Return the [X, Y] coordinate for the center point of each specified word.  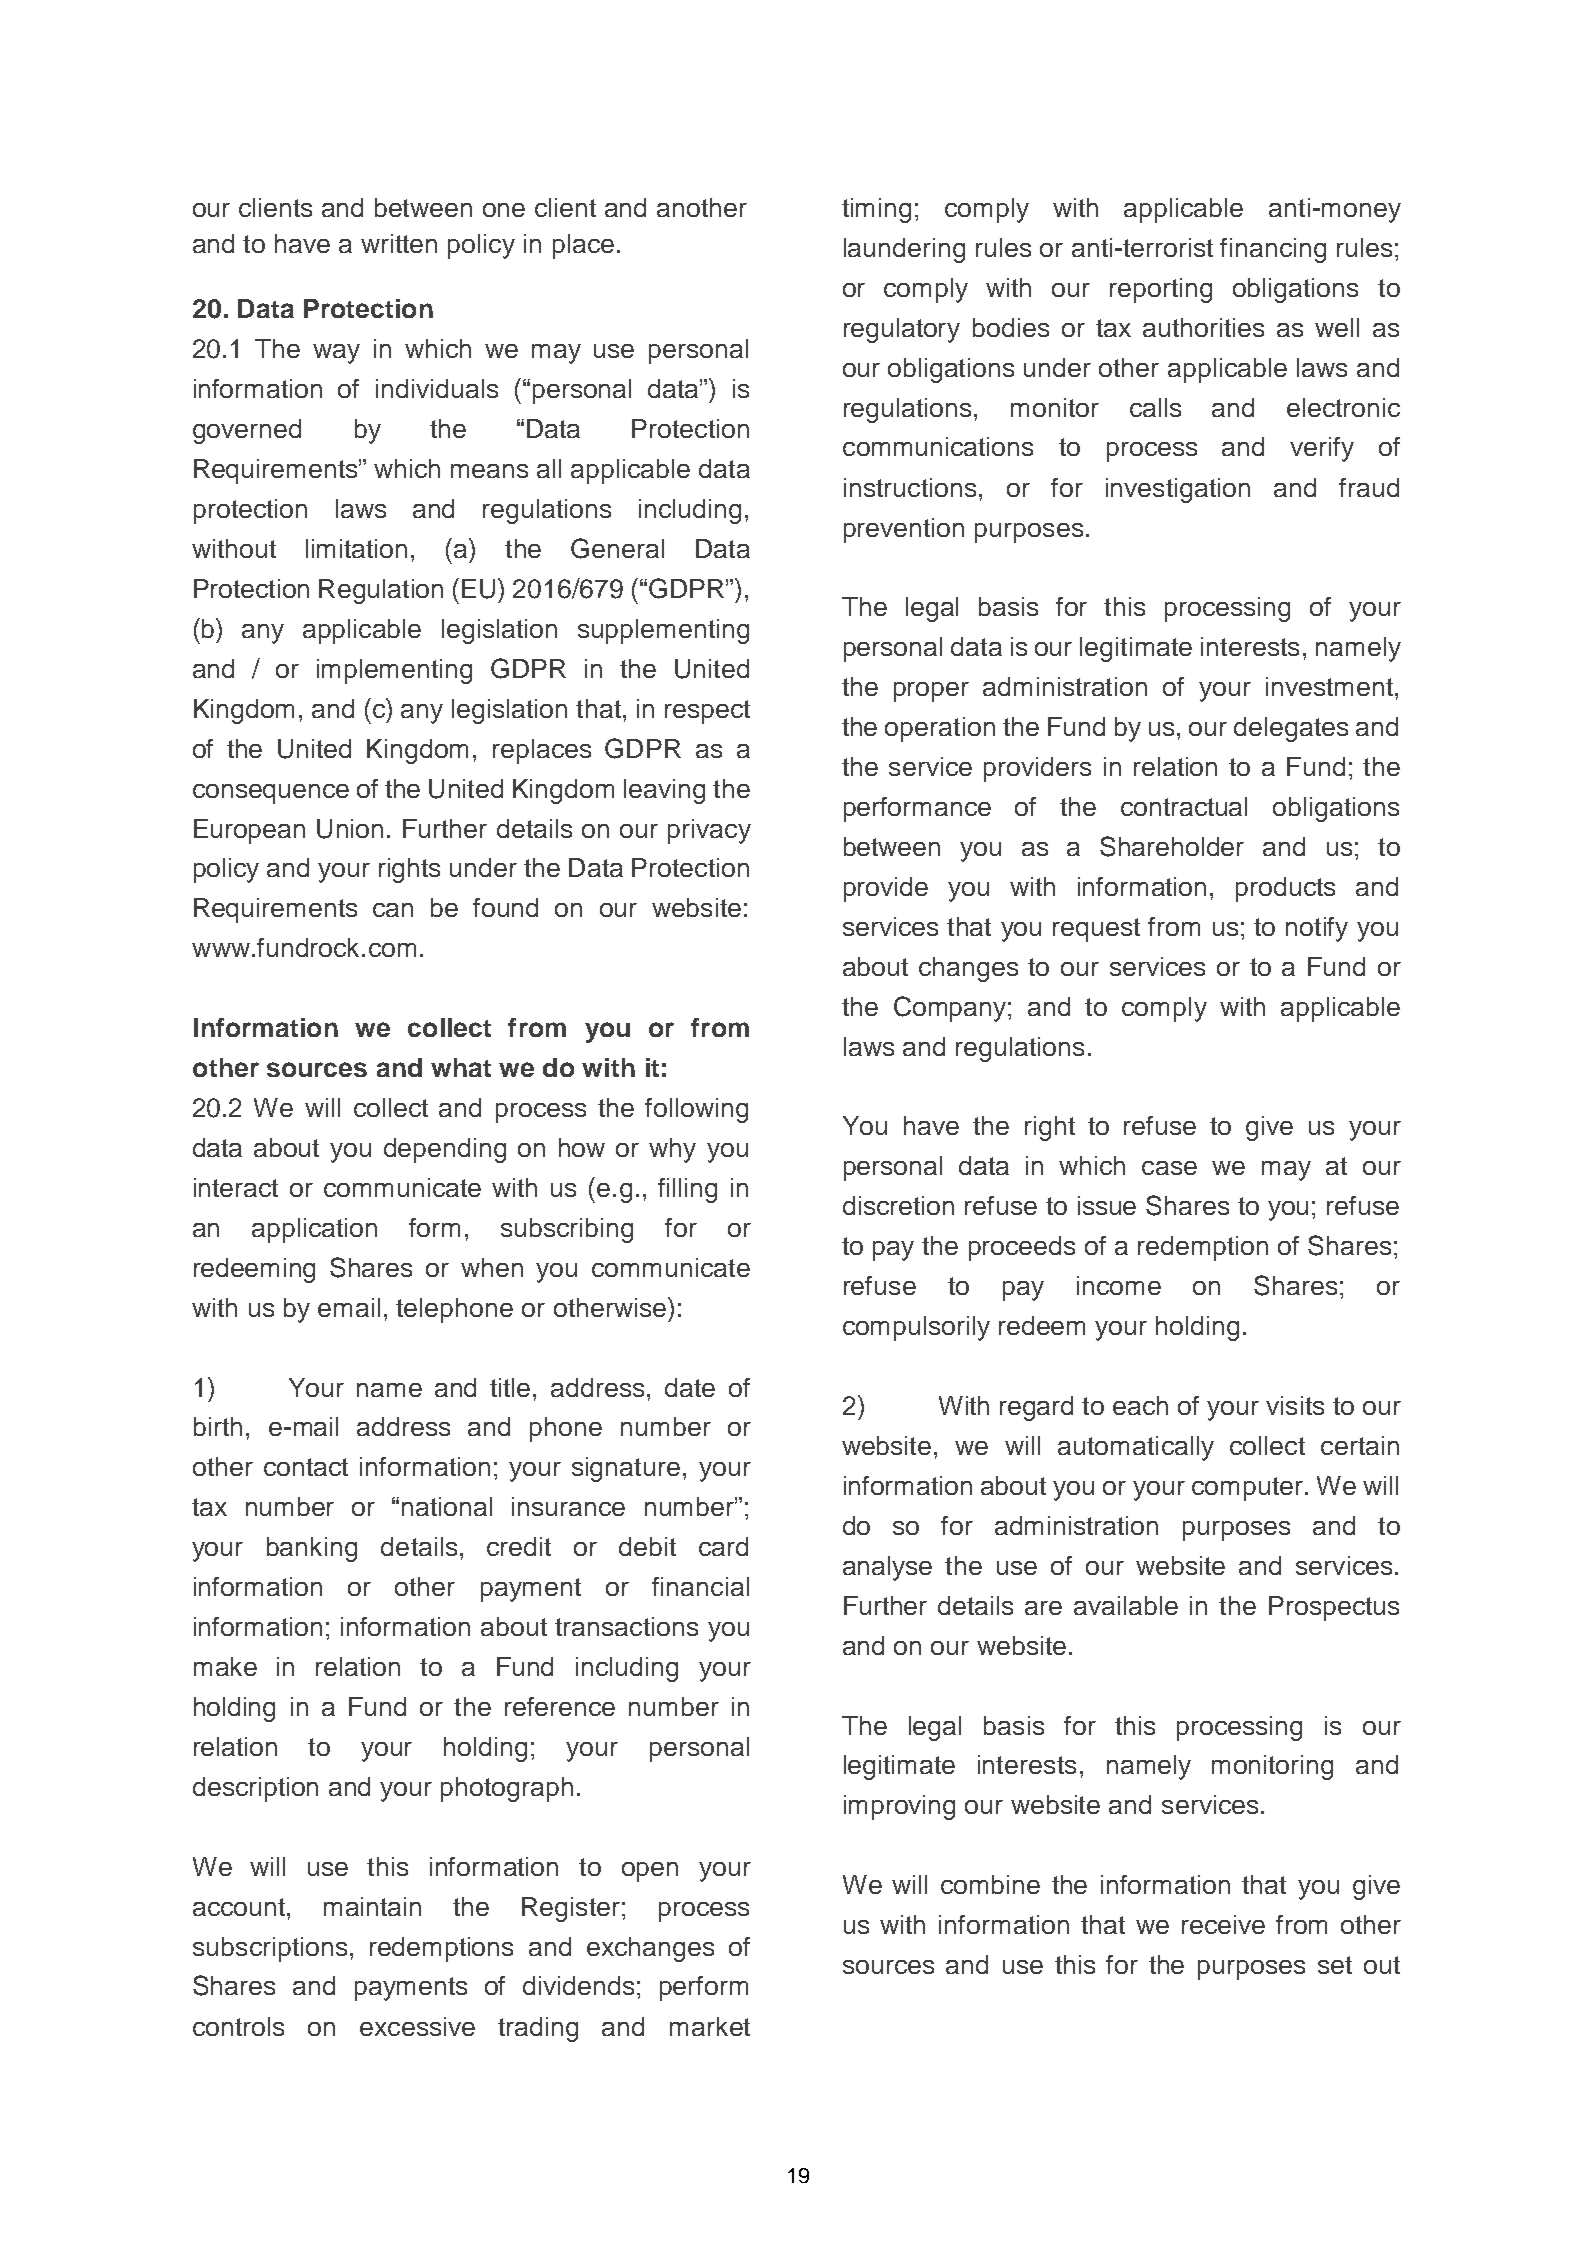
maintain [372, 1906]
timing [876, 210]
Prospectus [1334, 1608]
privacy [709, 831]
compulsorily [916, 1328]
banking [312, 1549]
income [1119, 1285]
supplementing [663, 631]
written [399, 243]
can [393, 910]
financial [700, 1586]
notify [1317, 929]
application [314, 1230]
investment [1329, 686]
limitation [356, 548]
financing [1273, 250]
